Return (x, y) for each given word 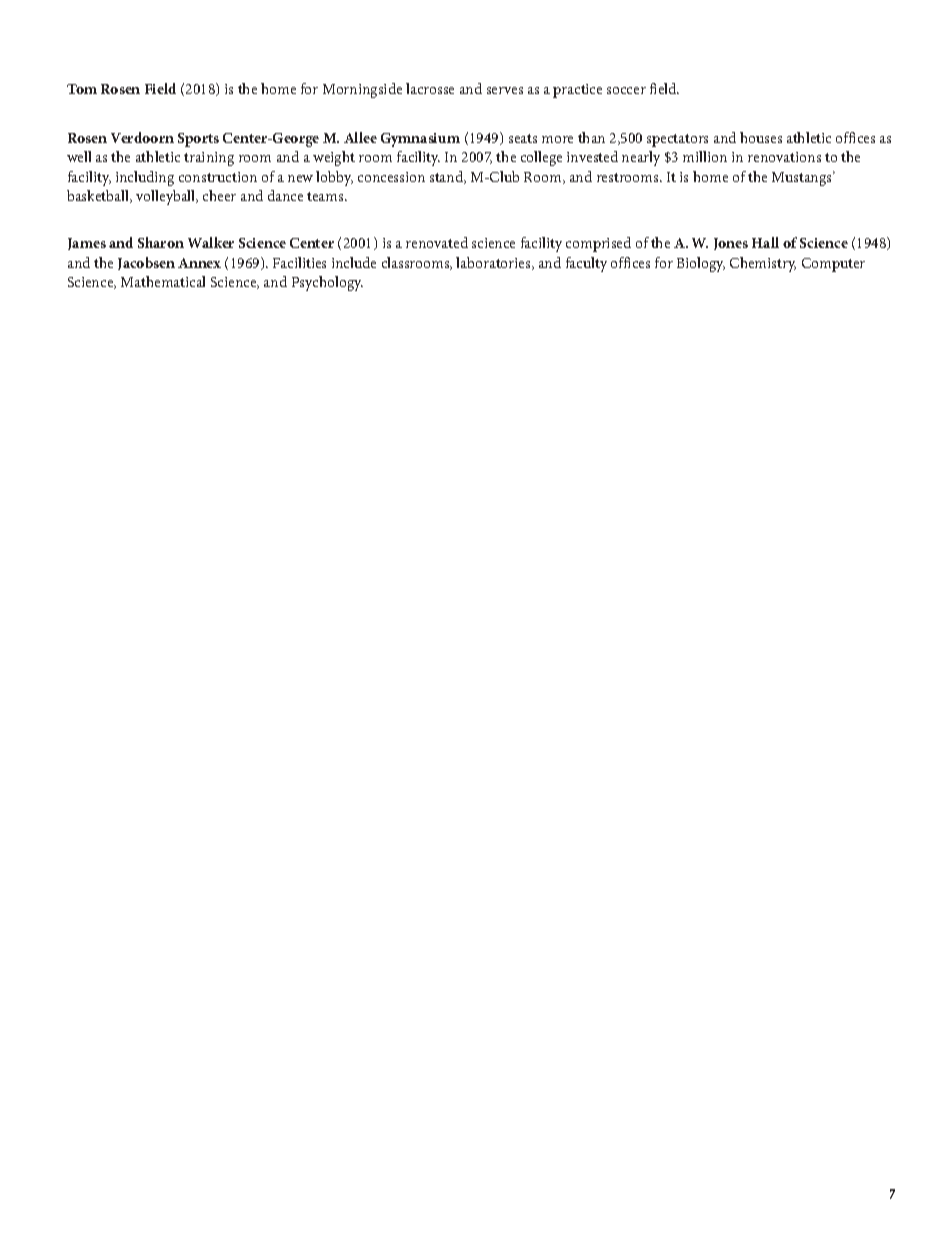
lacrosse (430, 88)
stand (448, 177)
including (145, 178)
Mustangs (803, 178)
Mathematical (163, 281)
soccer (626, 90)
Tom (82, 89)
